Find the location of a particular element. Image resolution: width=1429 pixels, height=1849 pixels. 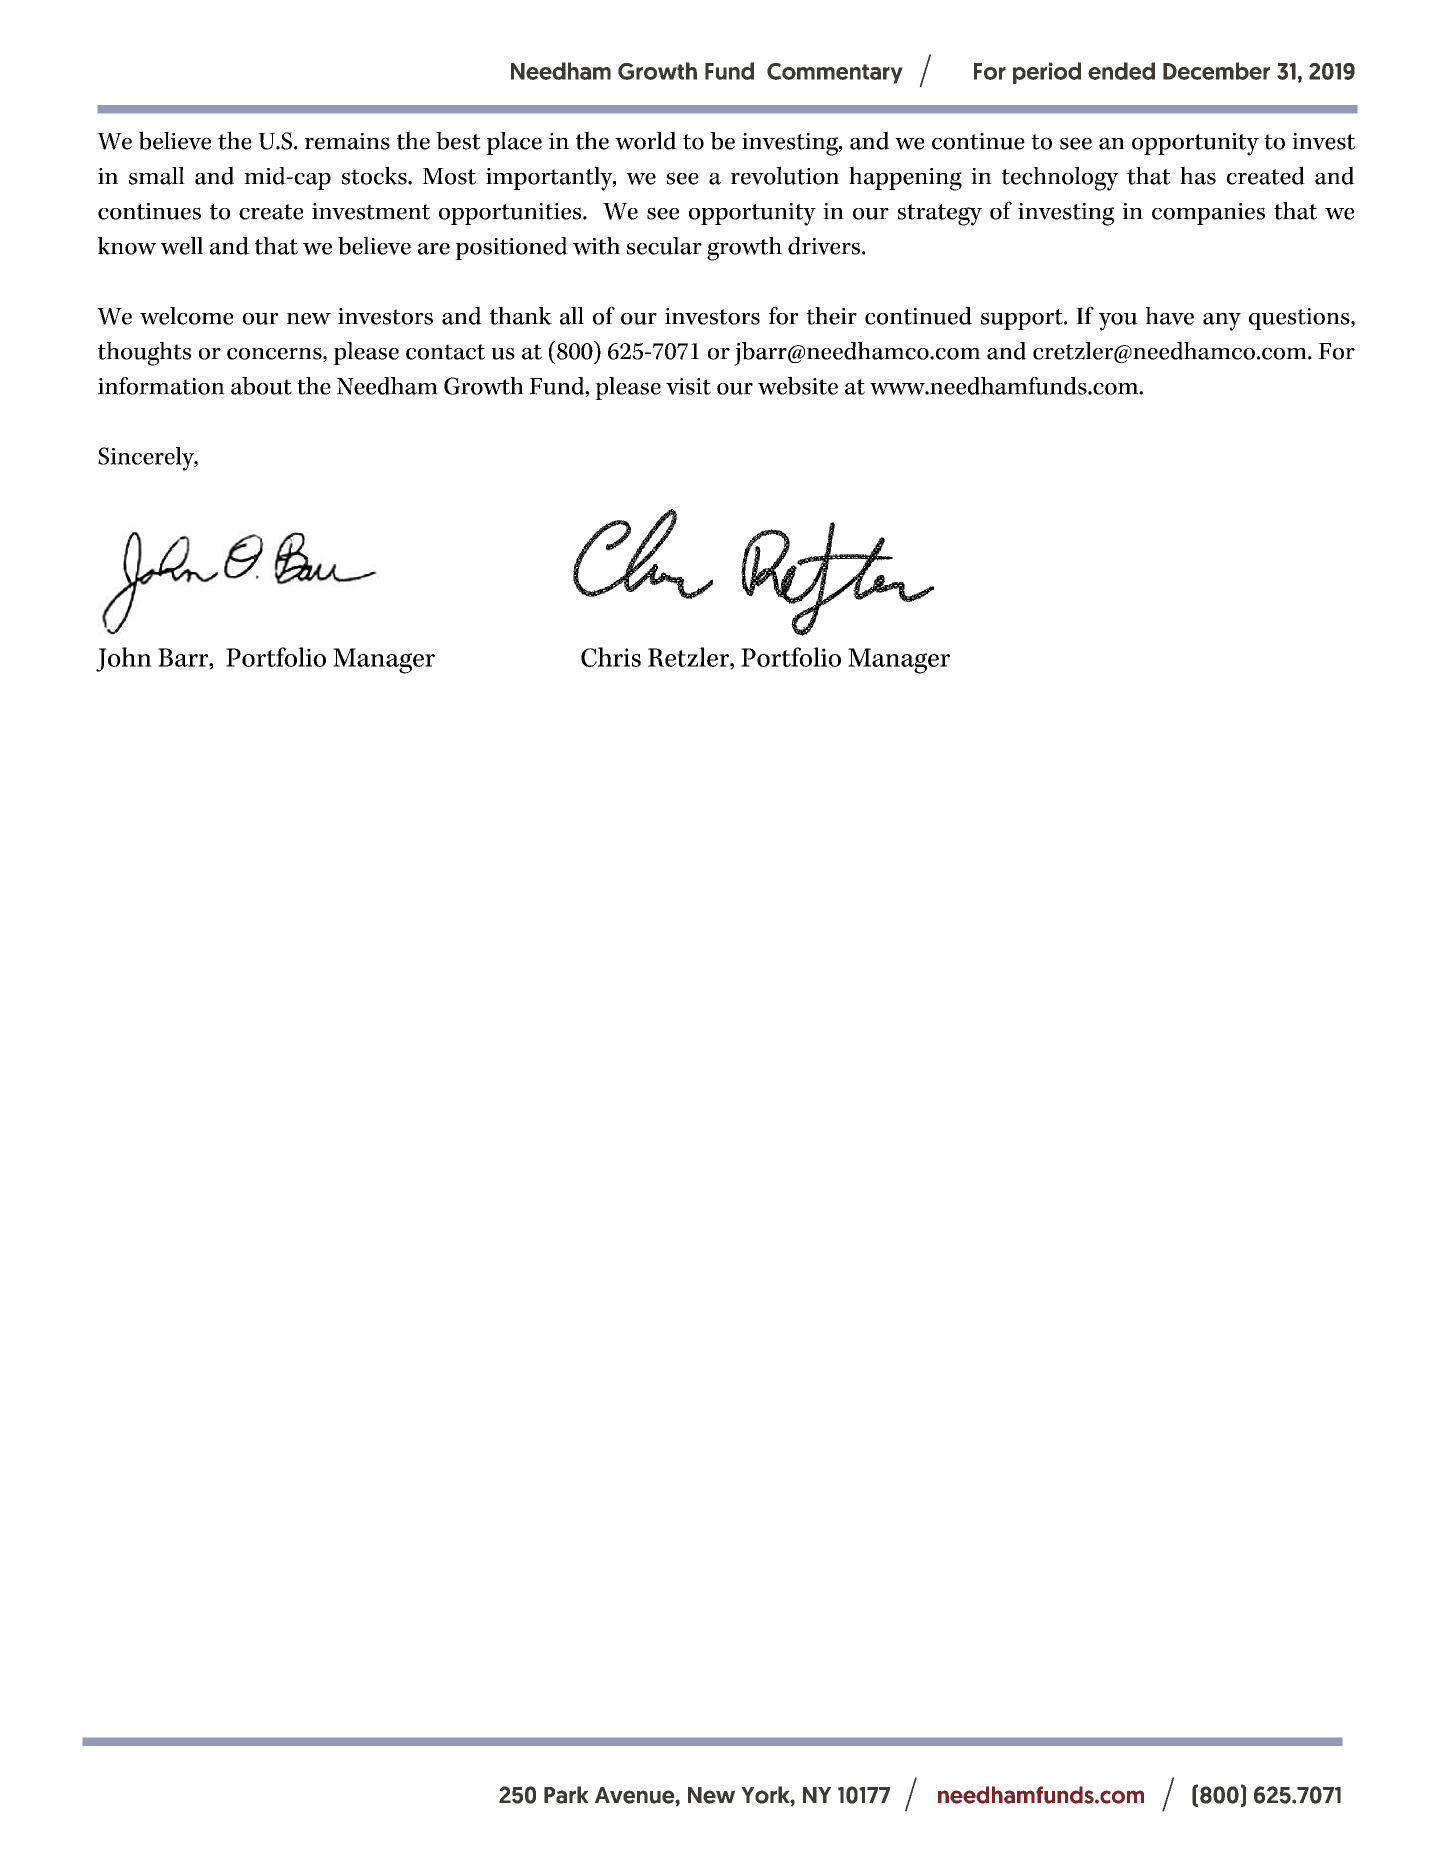

Chris is located at coordinates (611, 657).
